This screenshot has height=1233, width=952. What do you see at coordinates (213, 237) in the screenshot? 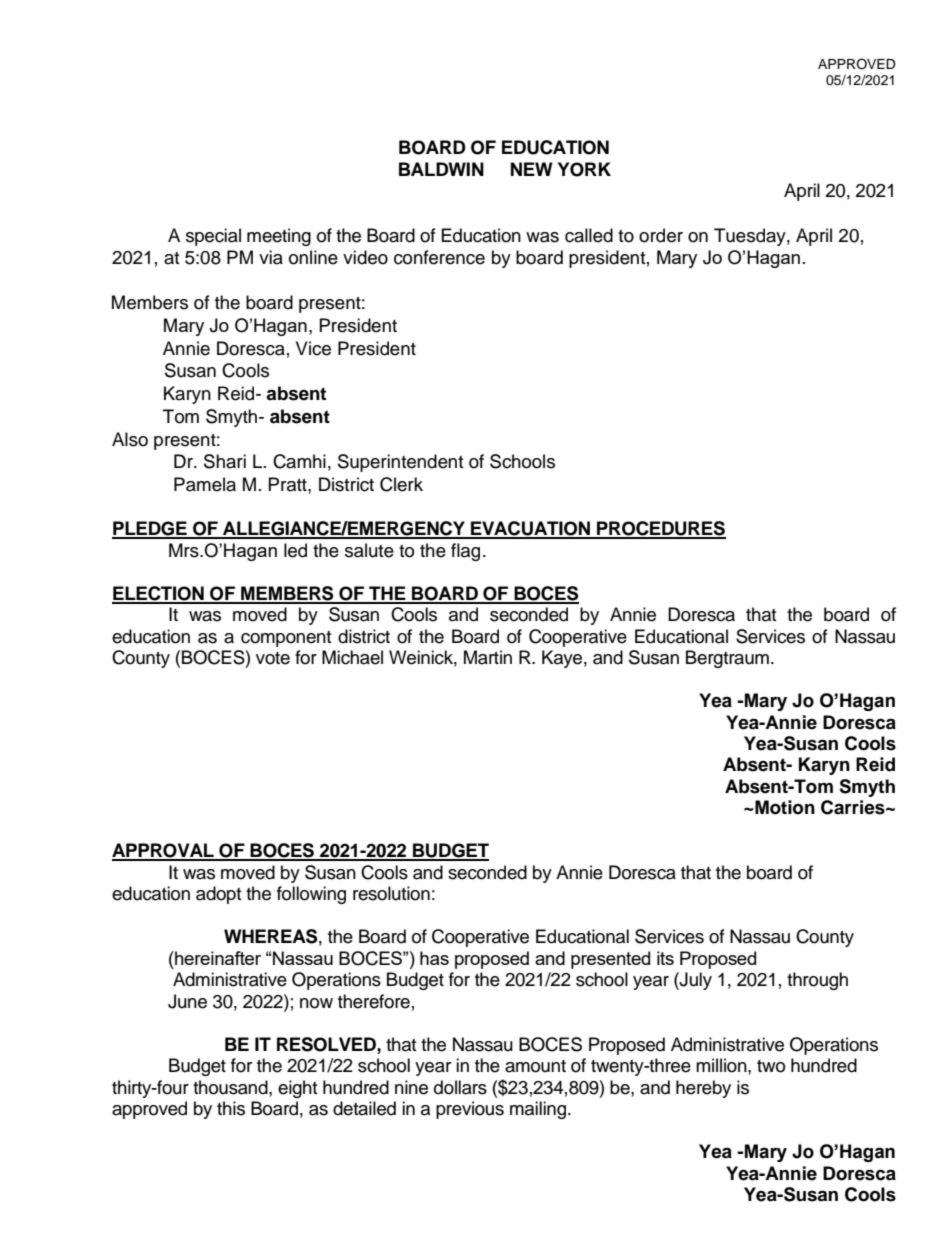
I see `special` at bounding box center [213, 237].
